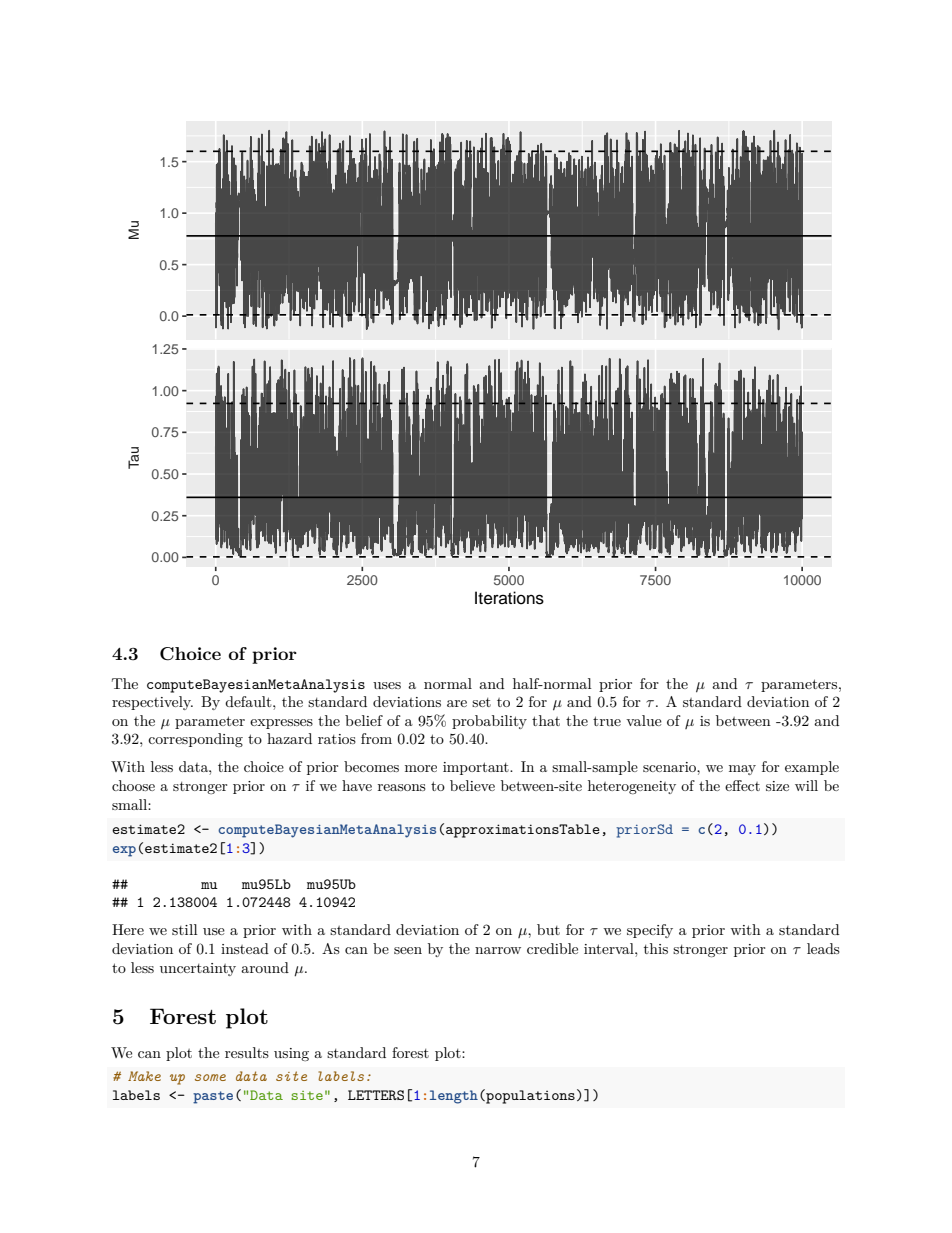 This screenshot has height=1233, width=952. Describe the element at coordinates (823, 948) in the screenshot. I see `leads` at that location.
